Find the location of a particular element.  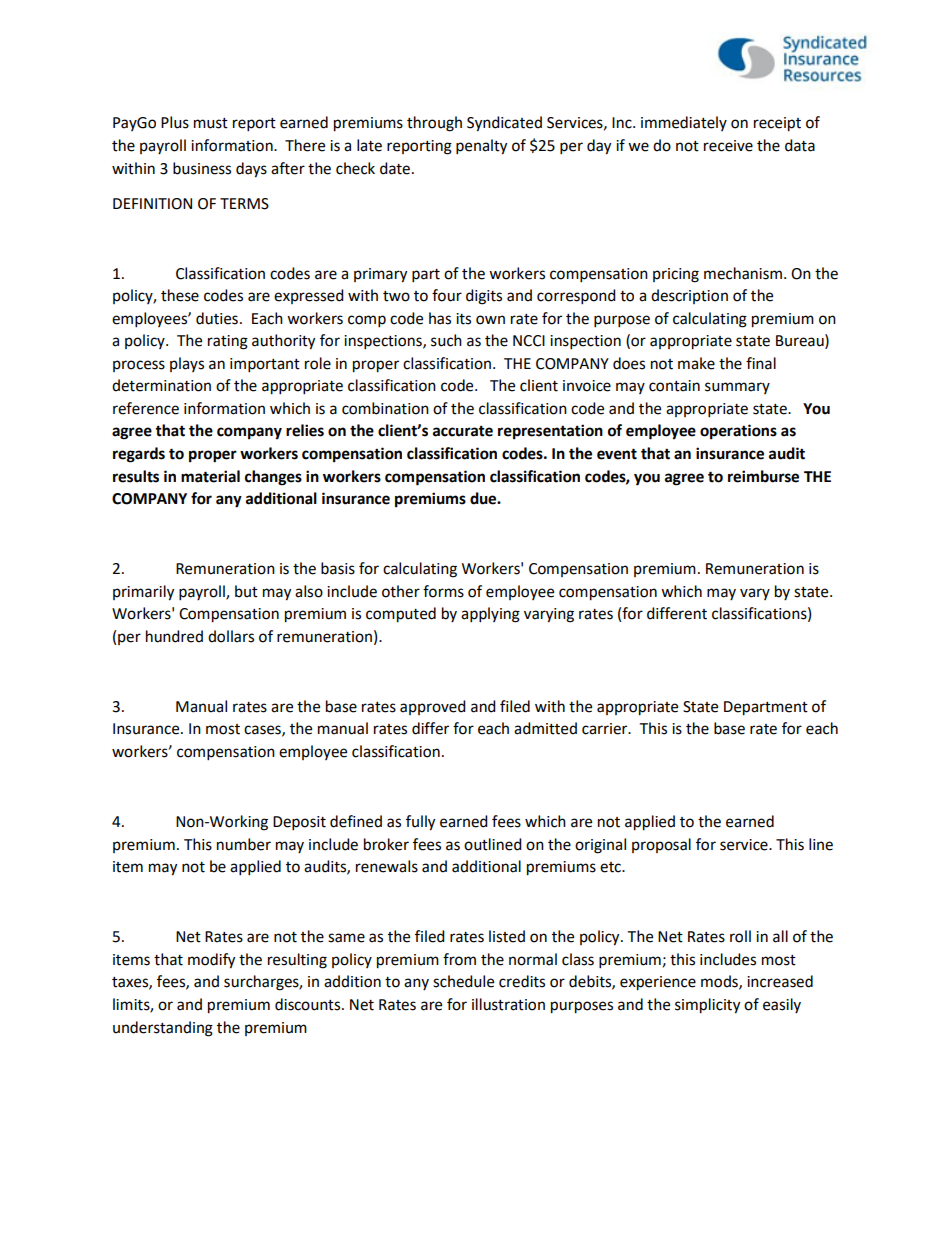

own is located at coordinates (490, 320).
